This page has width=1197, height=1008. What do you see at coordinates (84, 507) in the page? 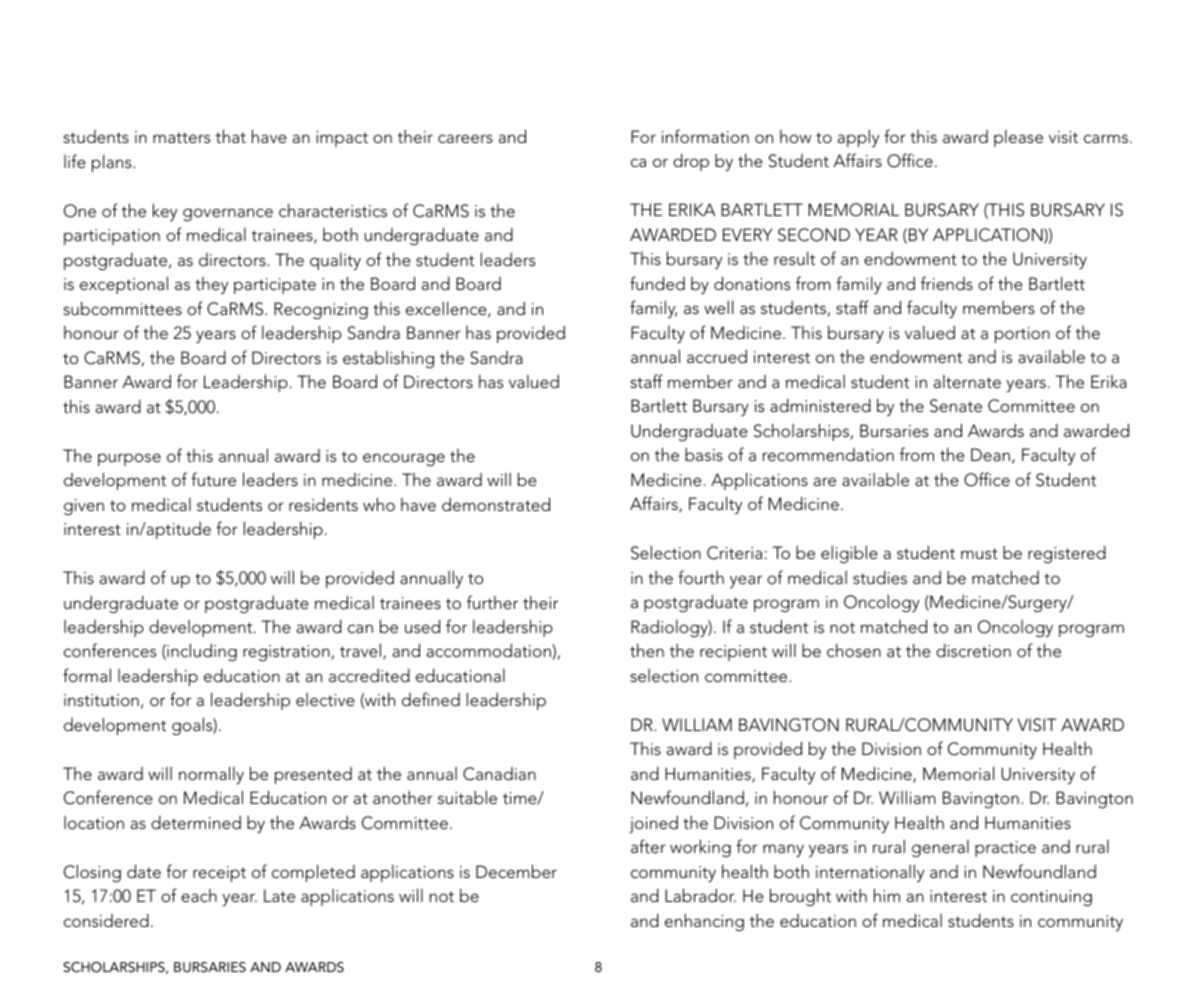
I see `given` at bounding box center [84, 507].
